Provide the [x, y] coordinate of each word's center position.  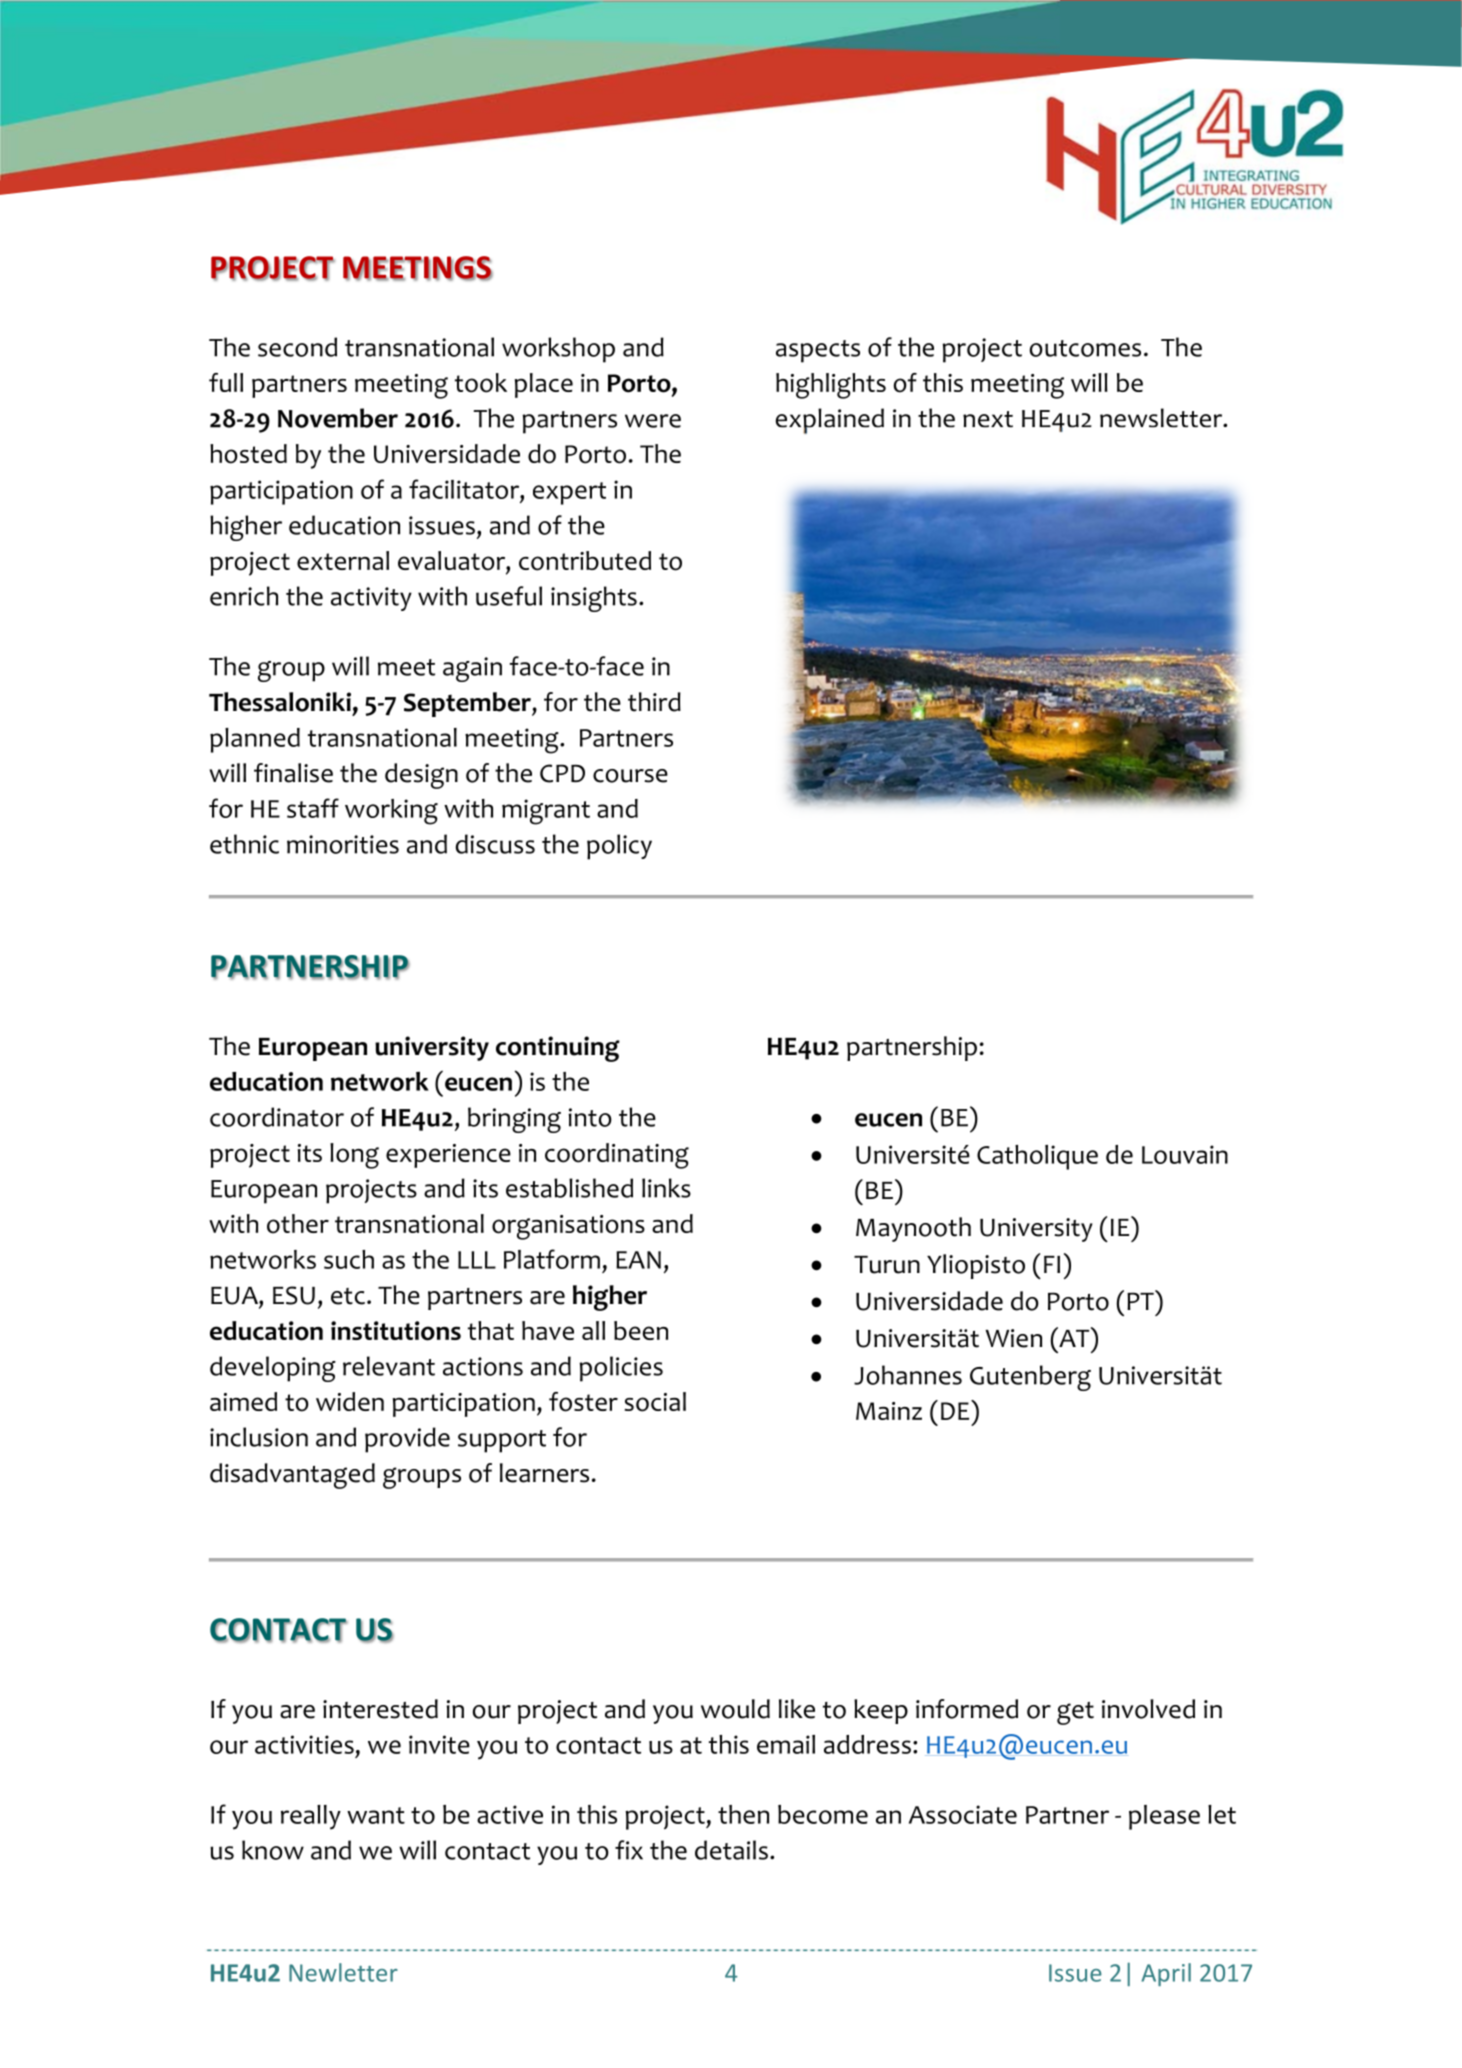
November [338, 418]
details [731, 1850]
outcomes [1085, 348]
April [1166, 1974]
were [653, 421]
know [273, 1850]
